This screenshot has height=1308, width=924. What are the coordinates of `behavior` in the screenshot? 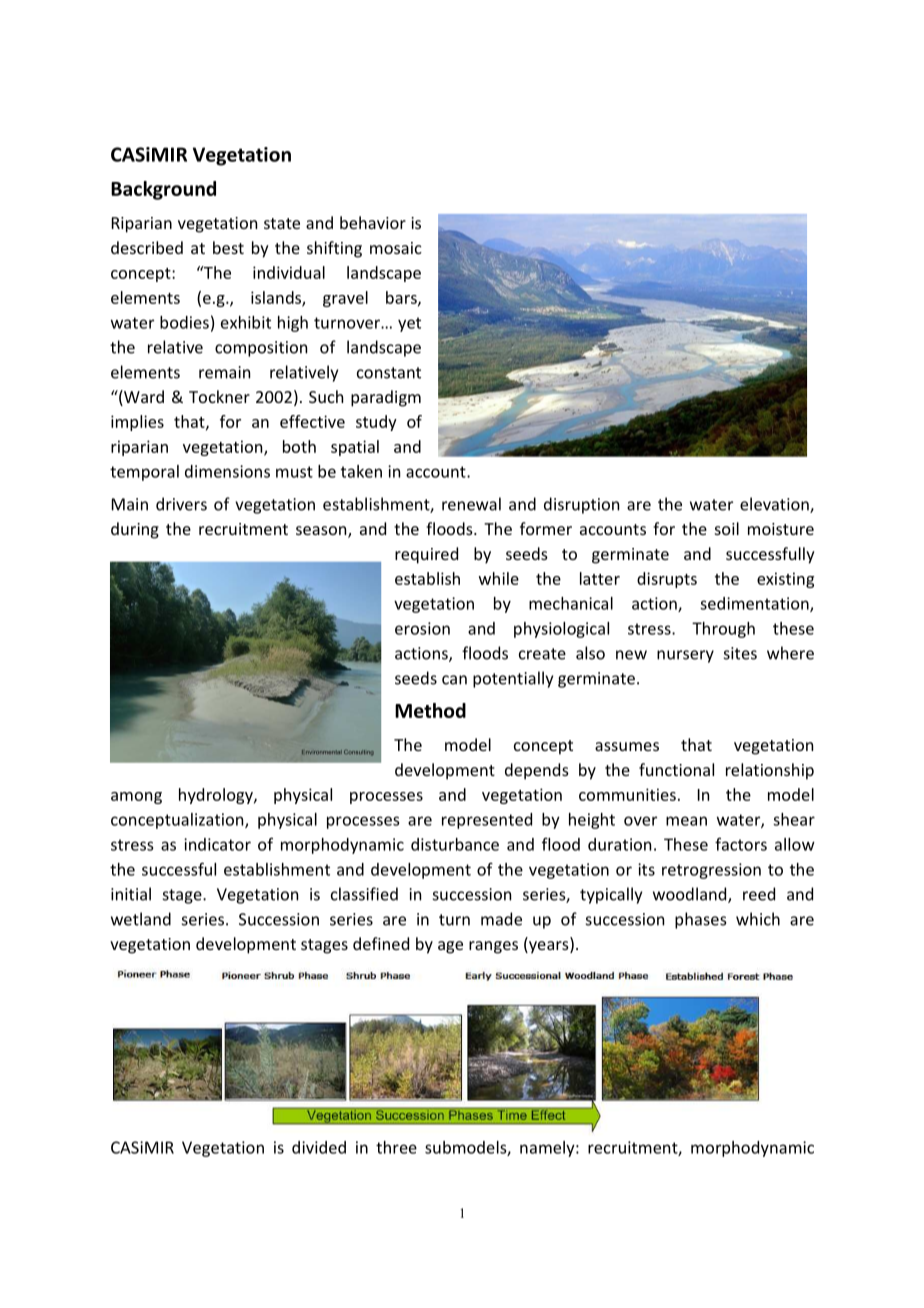 It's located at (373, 222).
